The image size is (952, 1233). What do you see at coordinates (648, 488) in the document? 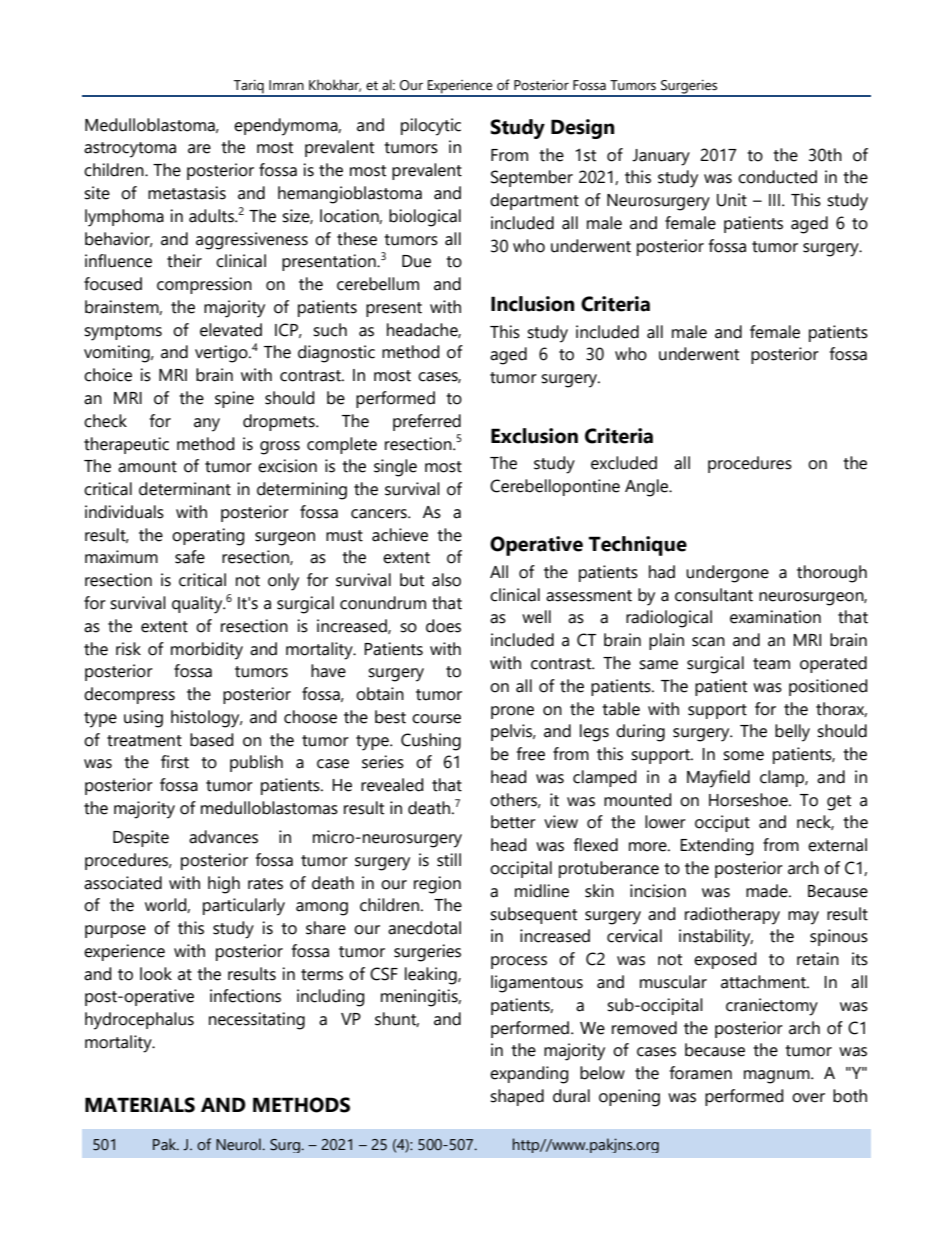
I see `Angle` at bounding box center [648, 488].
